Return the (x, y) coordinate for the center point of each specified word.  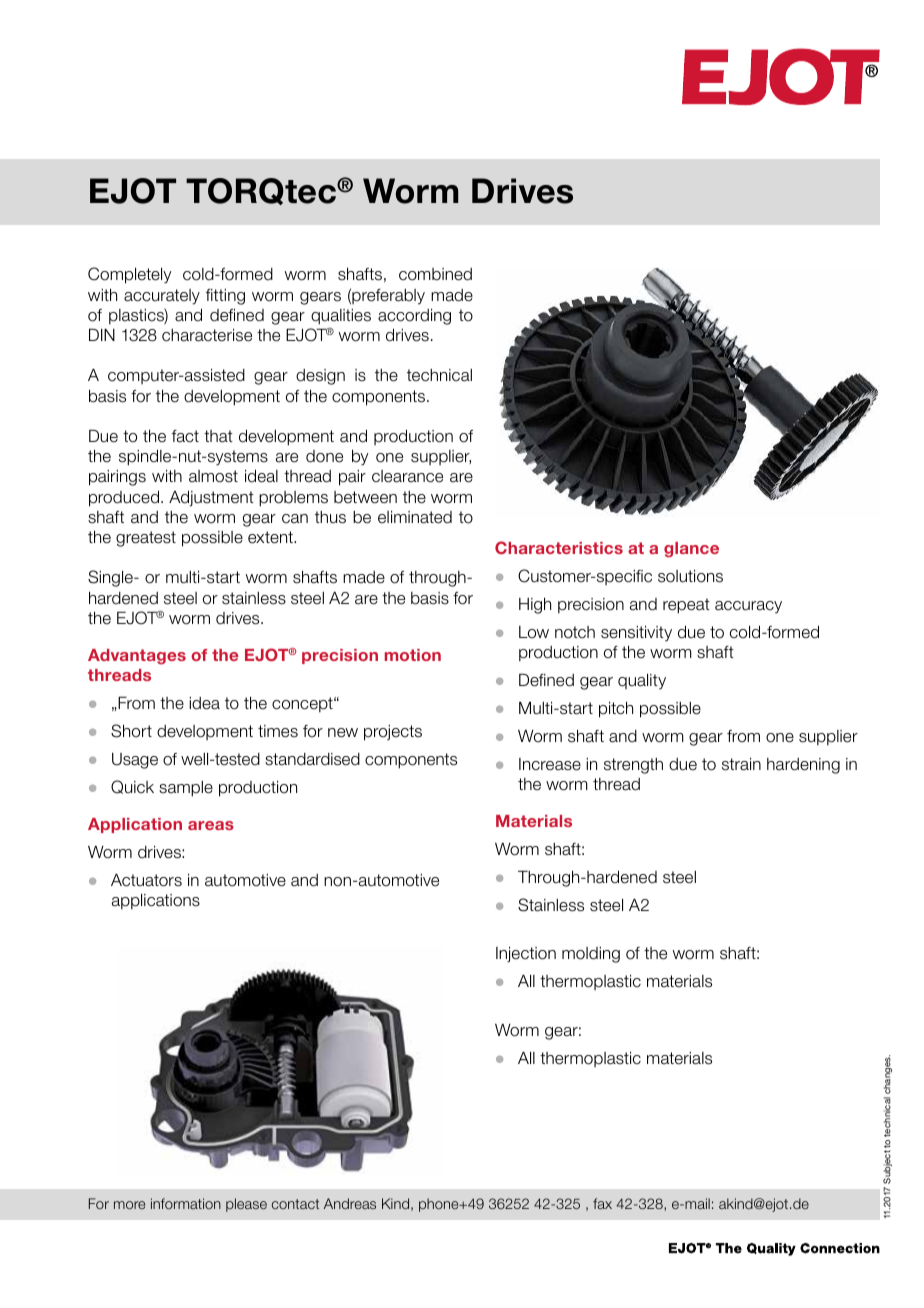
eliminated (415, 517)
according (414, 316)
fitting (225, 297)
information (186, 1203)
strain (741, 764)
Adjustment (211, 498)
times (278, 731)
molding (591, 955)
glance (691, 550)
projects (393, 733)
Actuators (146, 880)
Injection (526, 954)
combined (435, 274)
